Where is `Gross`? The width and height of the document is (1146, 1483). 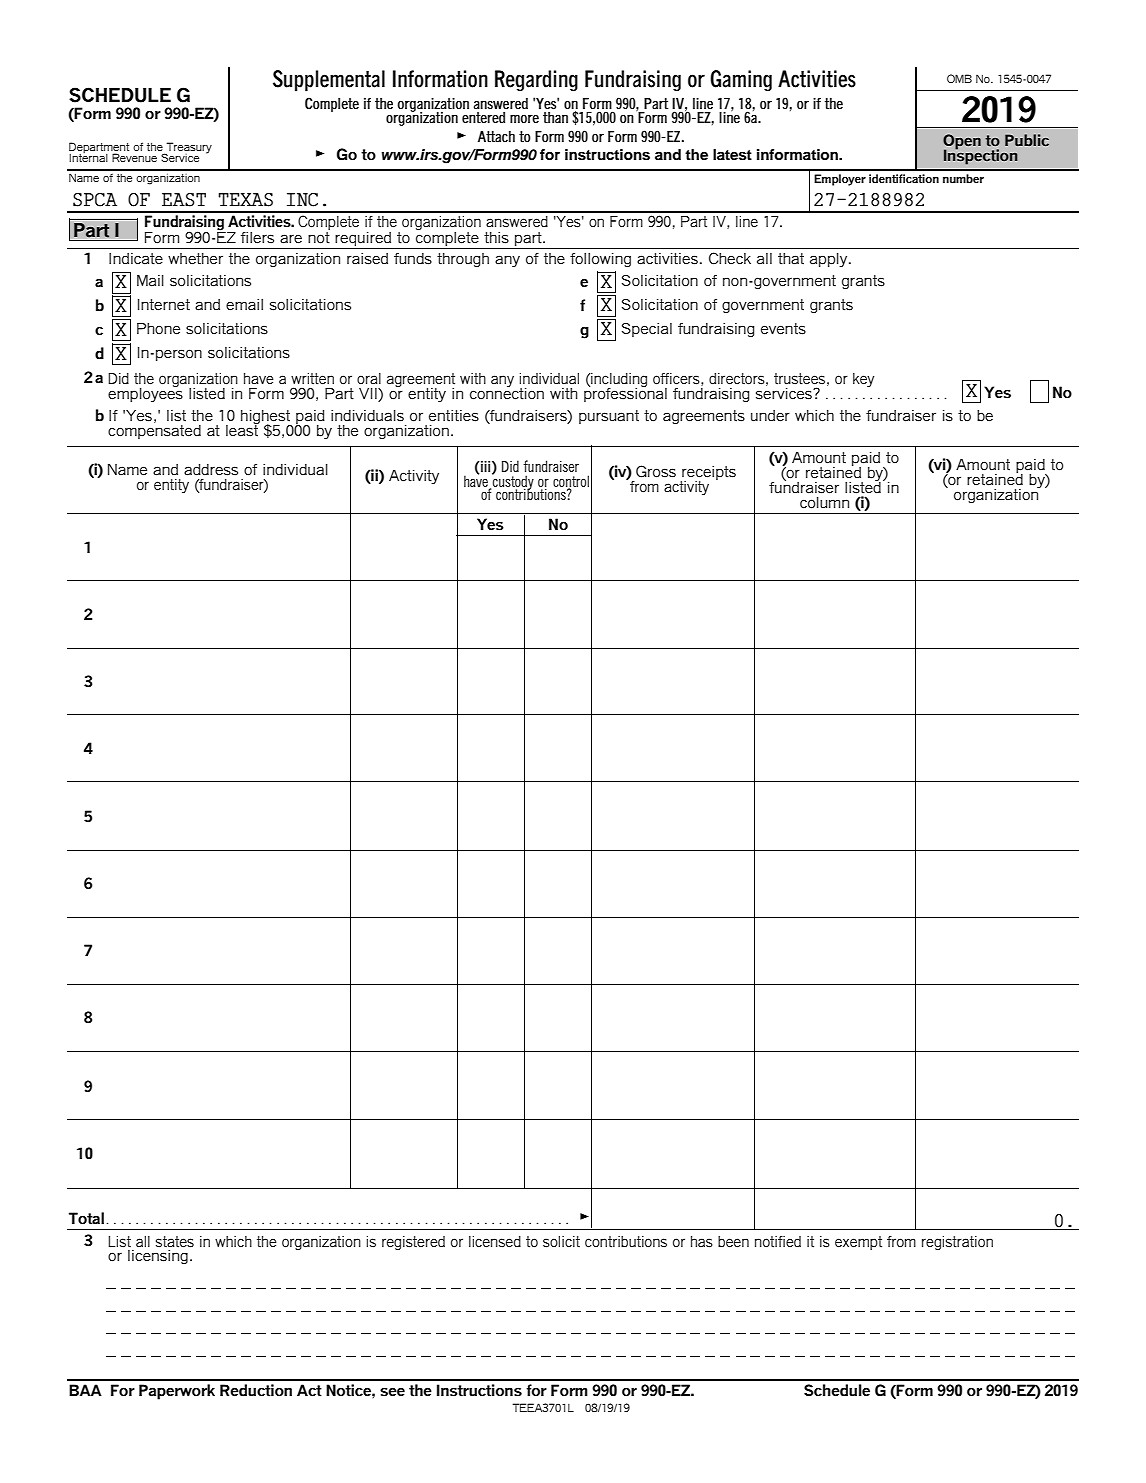
Gross is located at coordinates (656, 471).
